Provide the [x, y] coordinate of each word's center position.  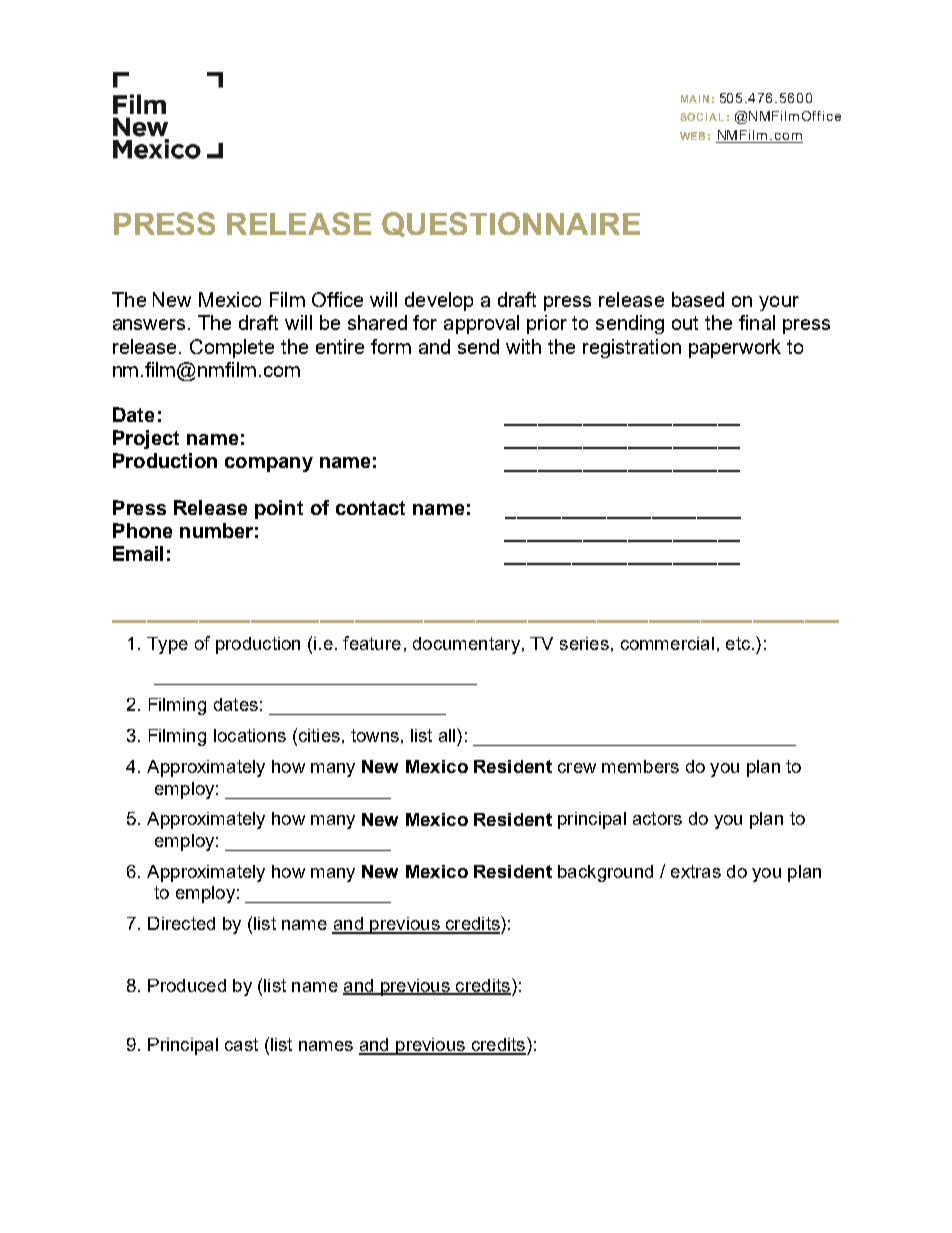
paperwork [735, 348]
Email [138, 553]
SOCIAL [702, 117]
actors [657, 818]
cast [241, 1044]
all [448, 735]
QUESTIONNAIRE [511, 224]
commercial [667, 643]
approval [481, 324]
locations [250, 735]
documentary [466, 645]
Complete [232, 348]
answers [151, 324]
